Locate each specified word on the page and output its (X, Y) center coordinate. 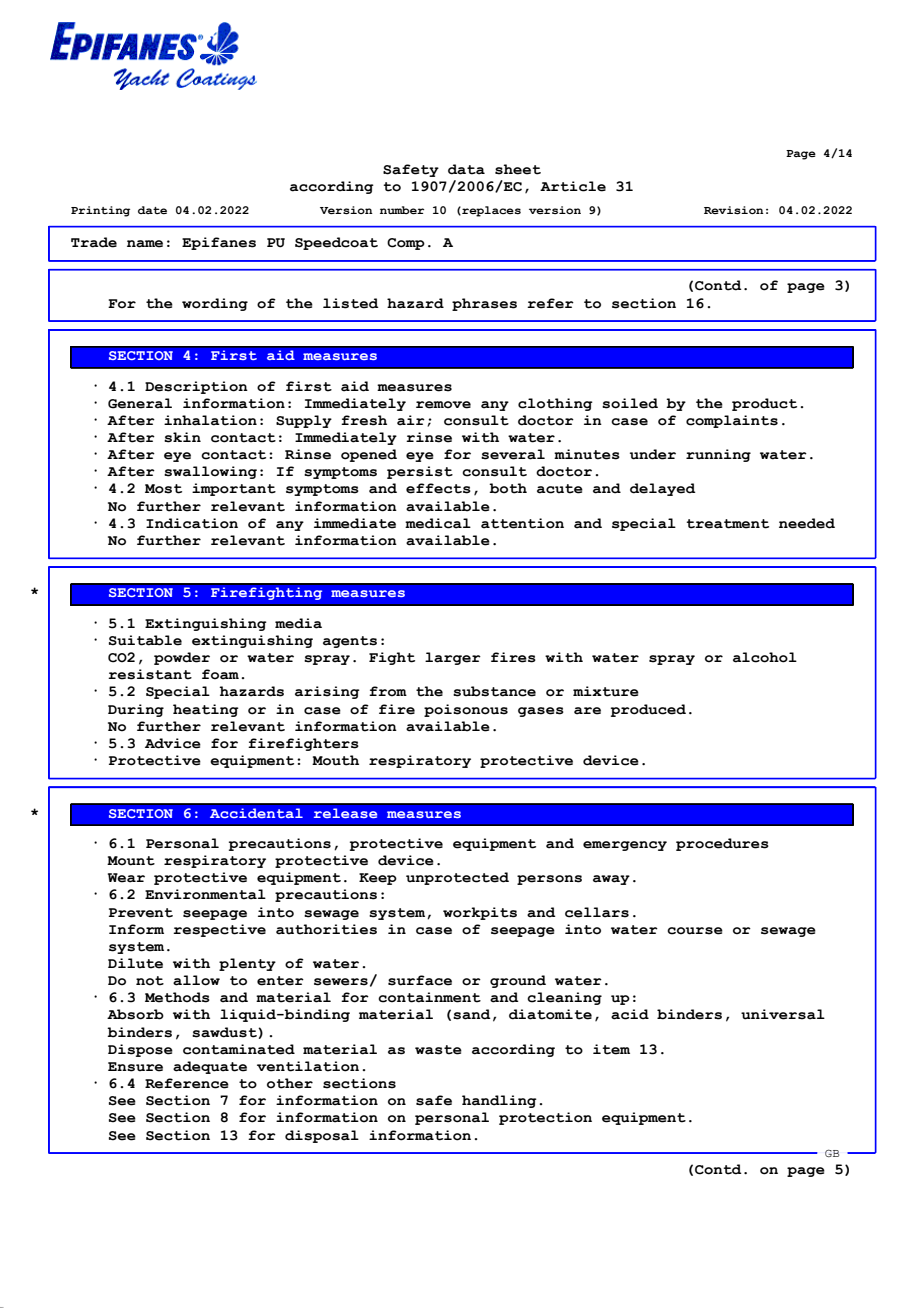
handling (499, 1101)
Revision (734, 210)
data (466, 169)
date (152, 210)
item (611, 1049)
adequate (210, 1067)
